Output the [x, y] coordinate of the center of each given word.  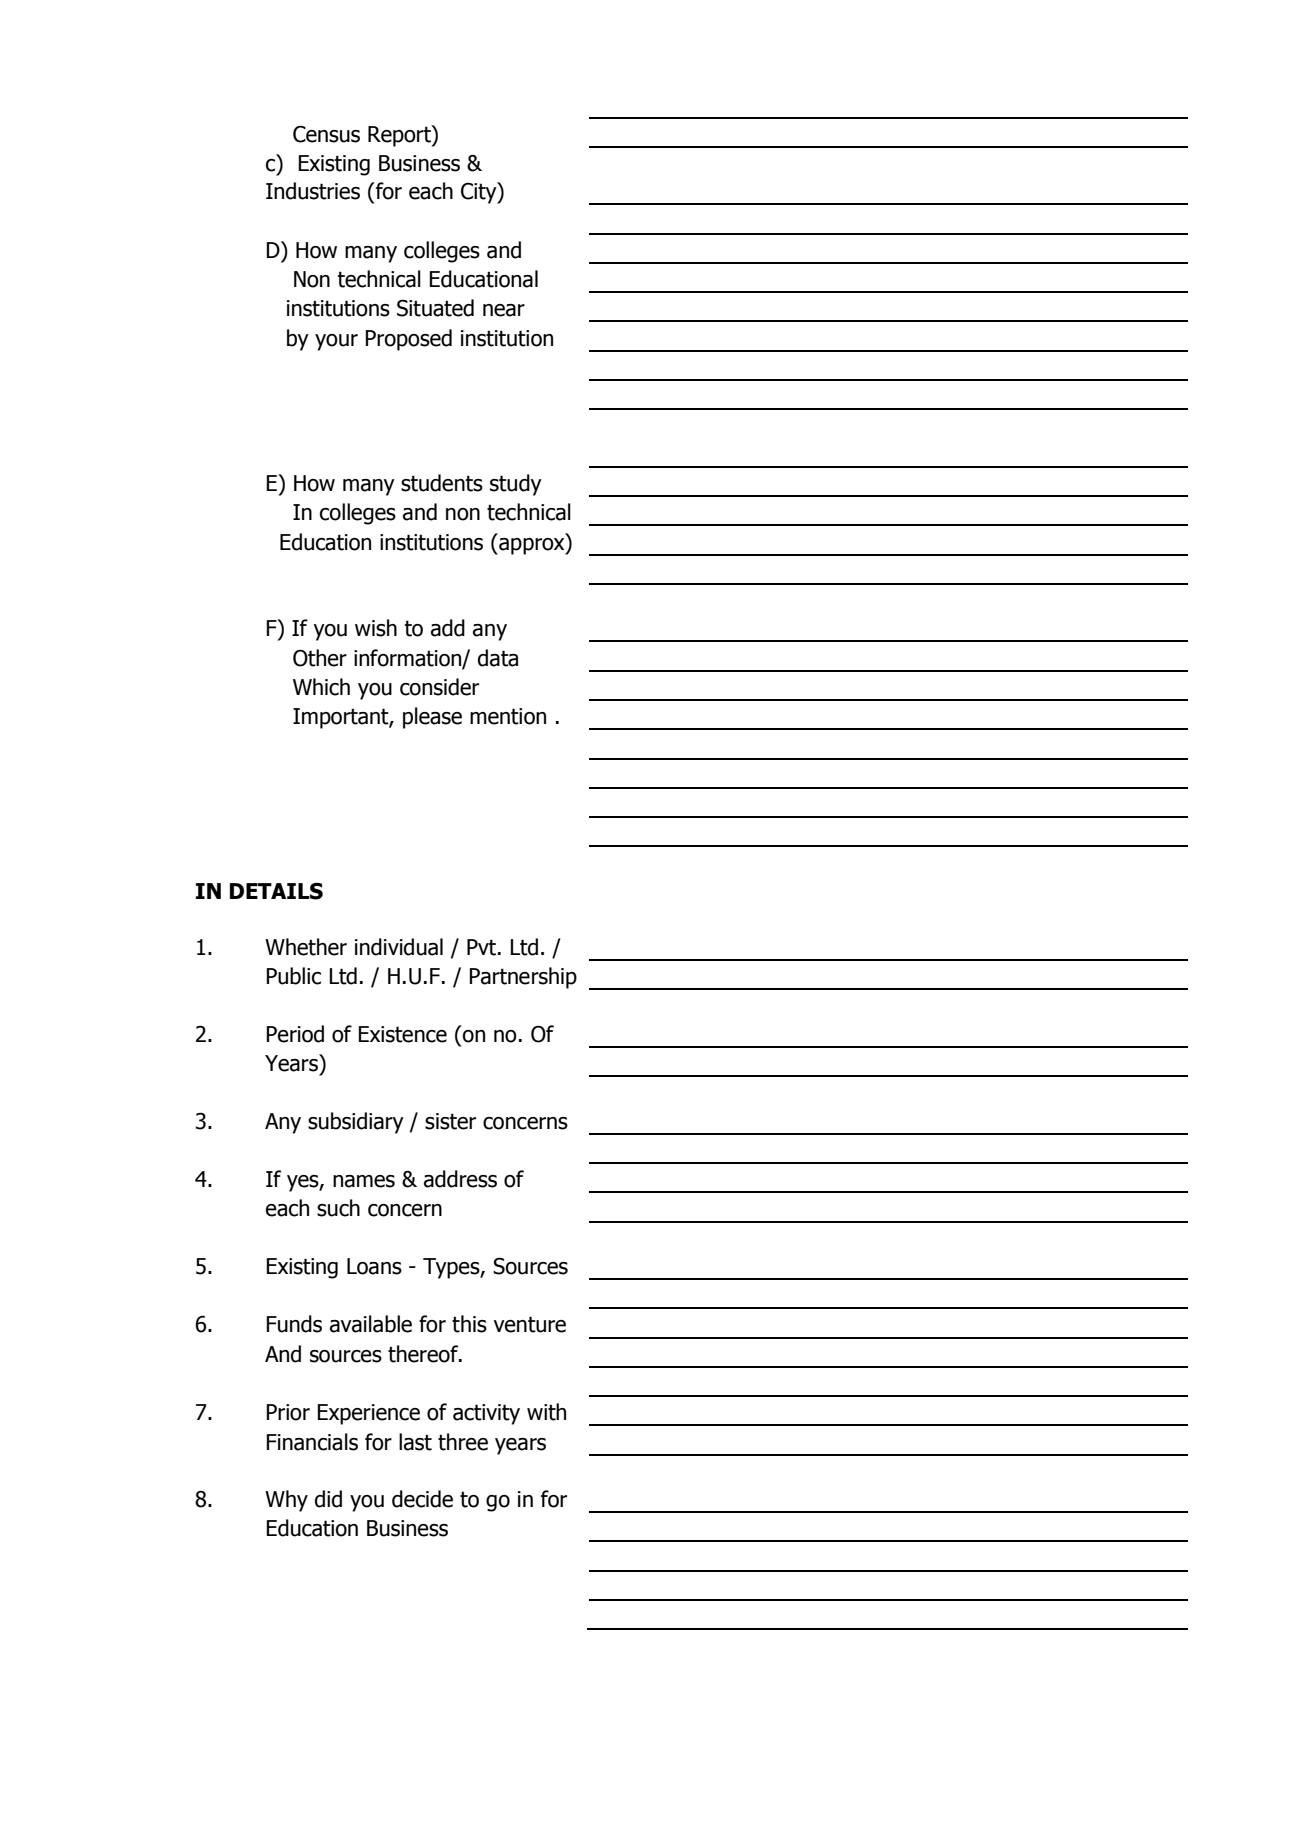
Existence [402, 1034]
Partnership [523, 978]
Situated [435, 308]
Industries [313, 191]
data [498, 658]
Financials [312, 1442]
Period [295, 1034]
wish [376, 628]
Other [320, 658]
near [504, 310]
